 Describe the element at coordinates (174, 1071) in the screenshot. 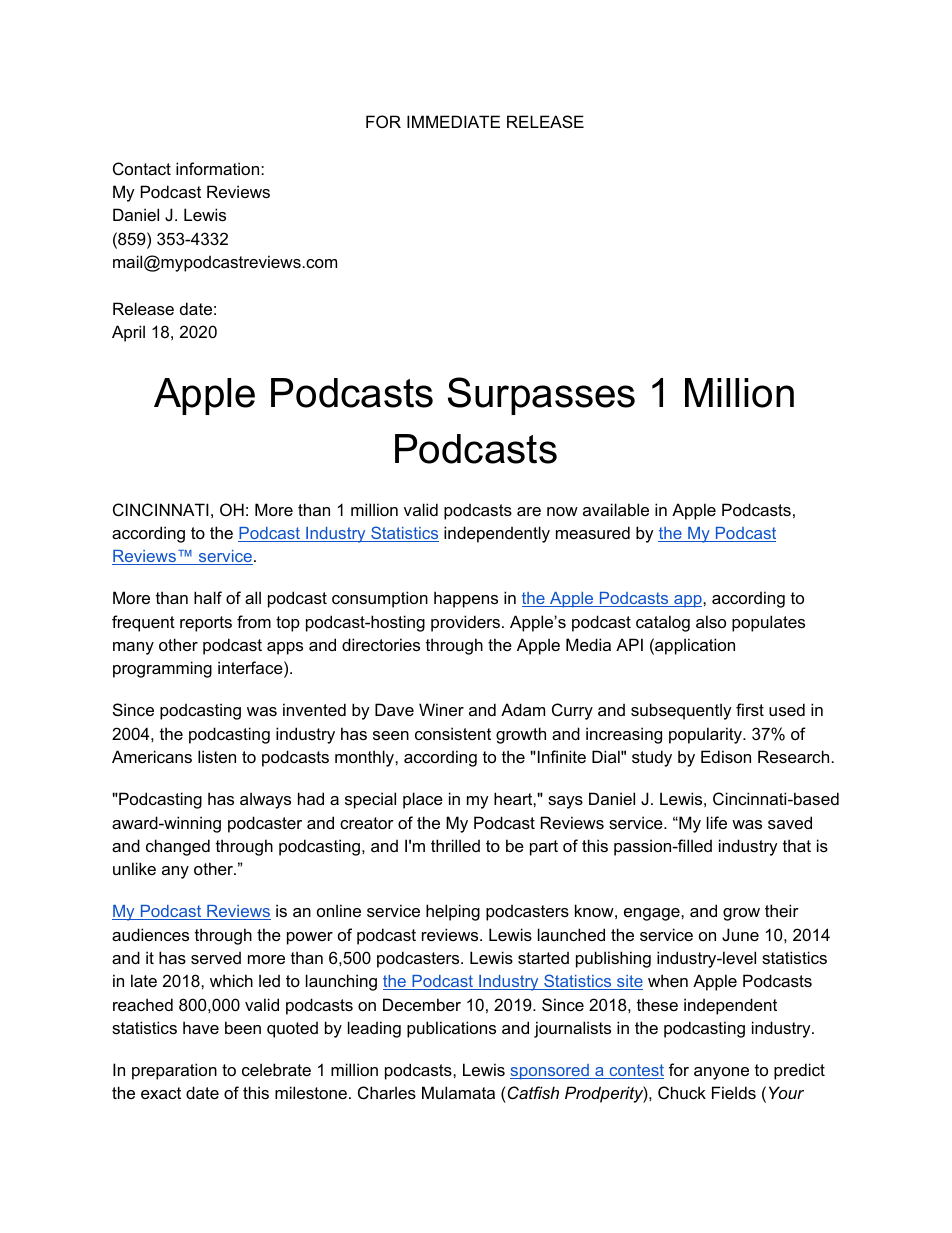

I see `preparation` at that location.
